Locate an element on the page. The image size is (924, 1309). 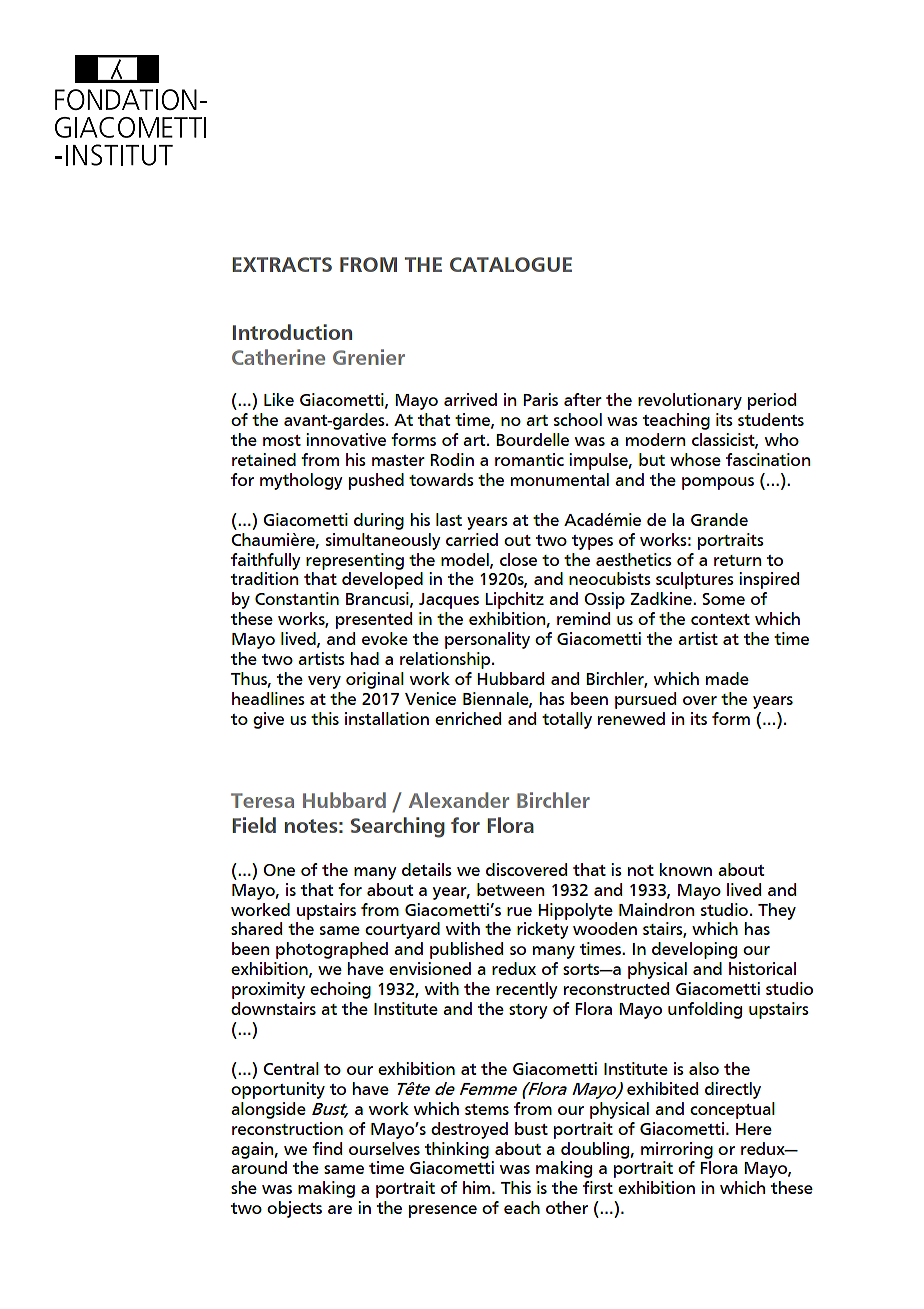
close is located at coordinates (518, 559).
